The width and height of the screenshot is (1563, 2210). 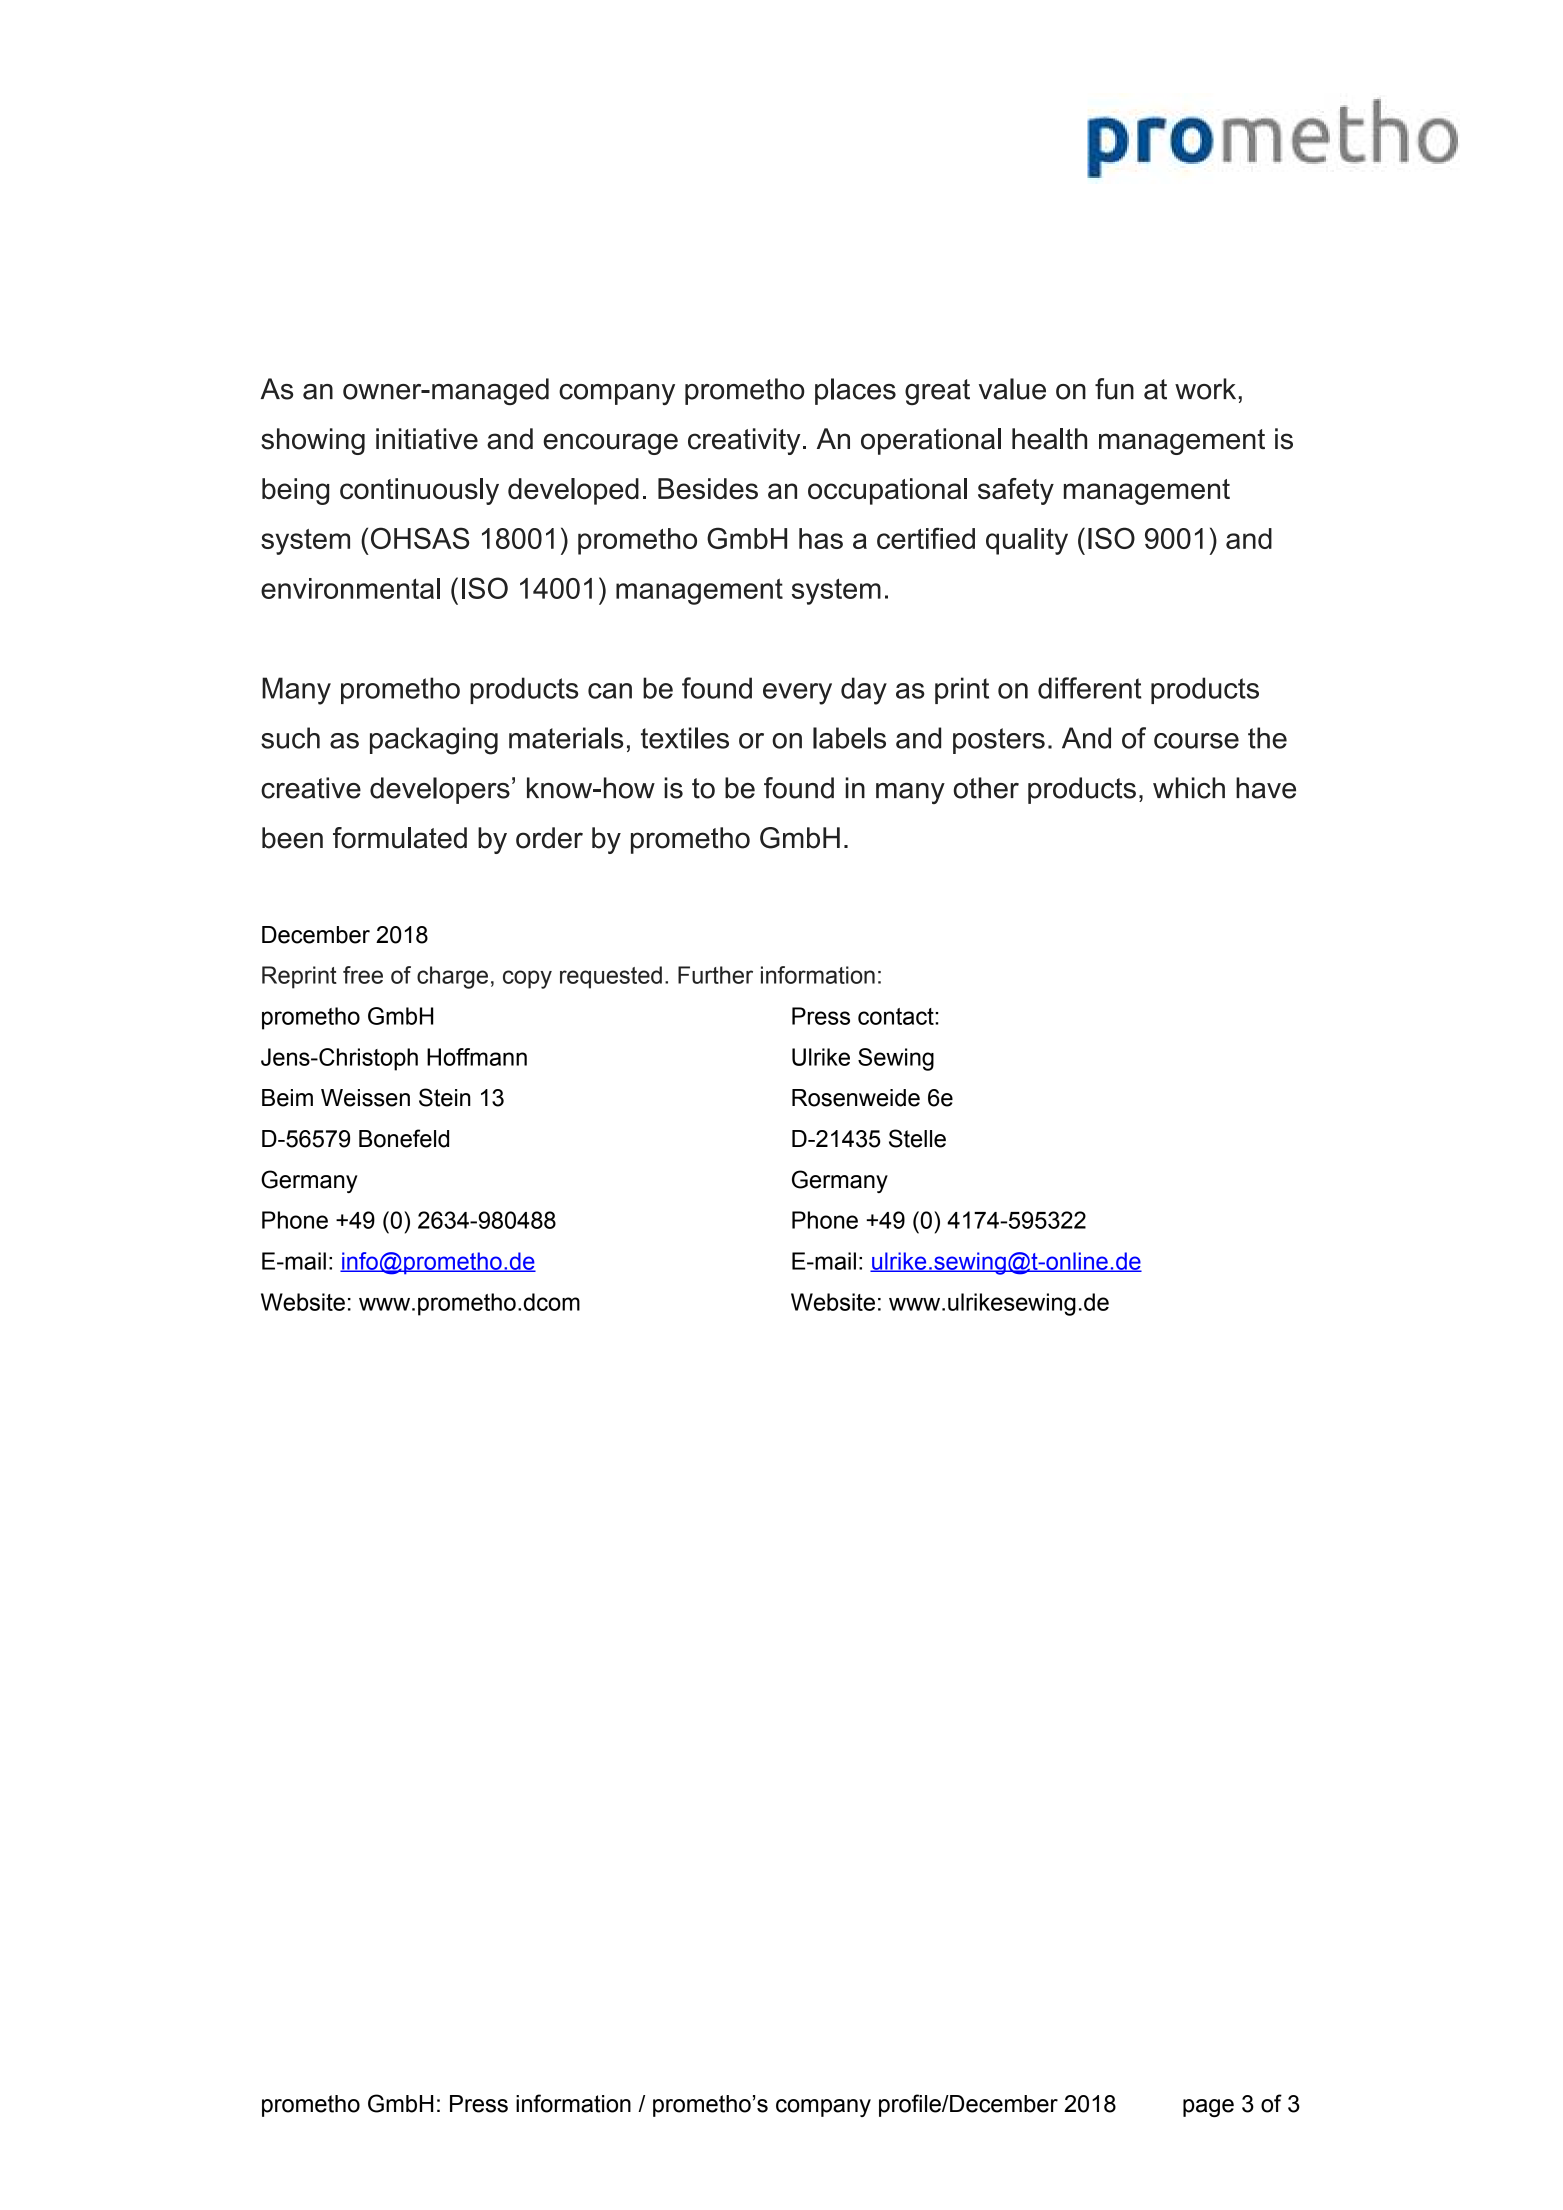 What do you see at coordinates (744, 441) in the screenshot?
I see `creativity` at bounding box center [744, 441].
